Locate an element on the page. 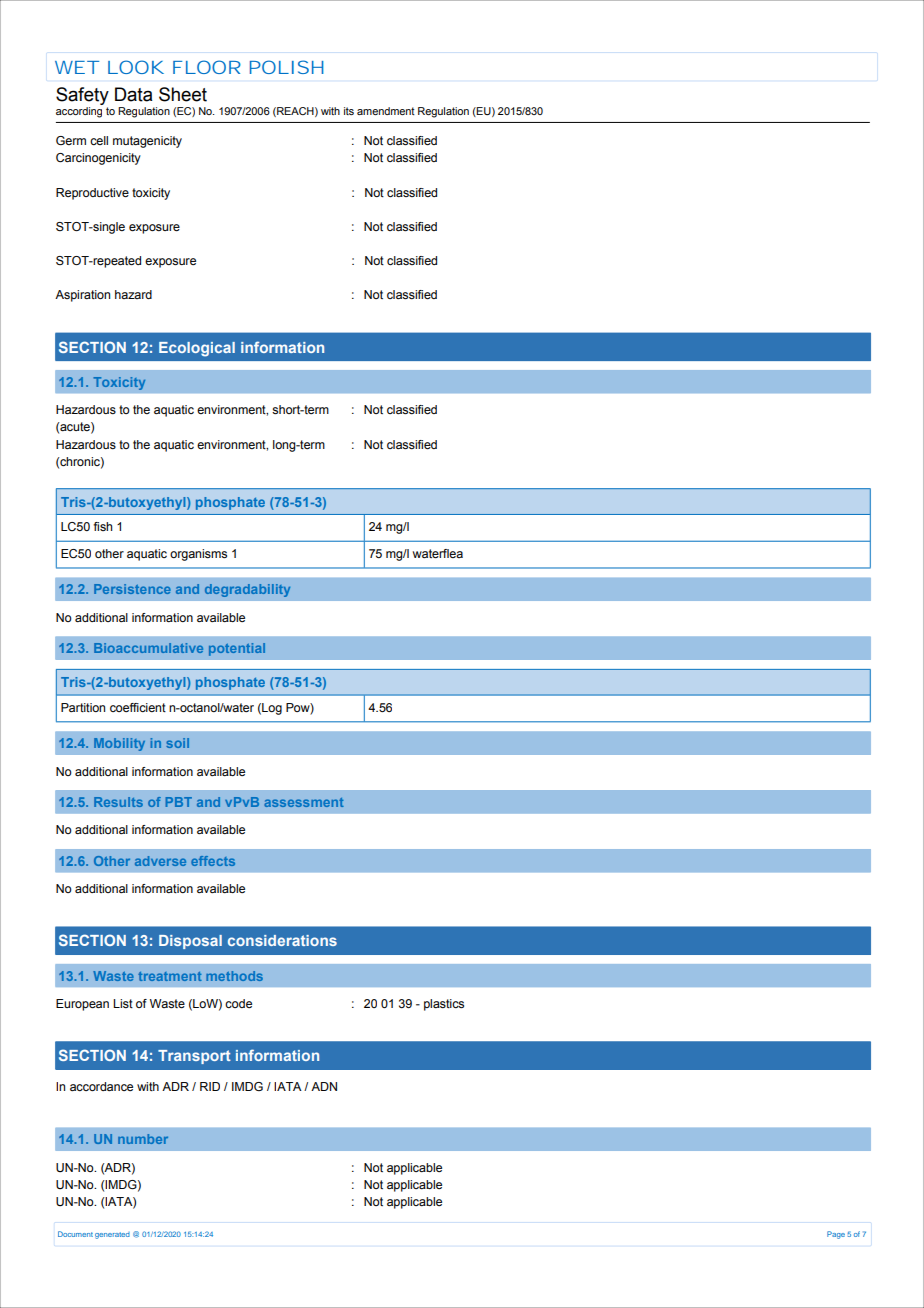 The width and height of the document is (924, 1308). potential is located at coordinates (237, 649).
